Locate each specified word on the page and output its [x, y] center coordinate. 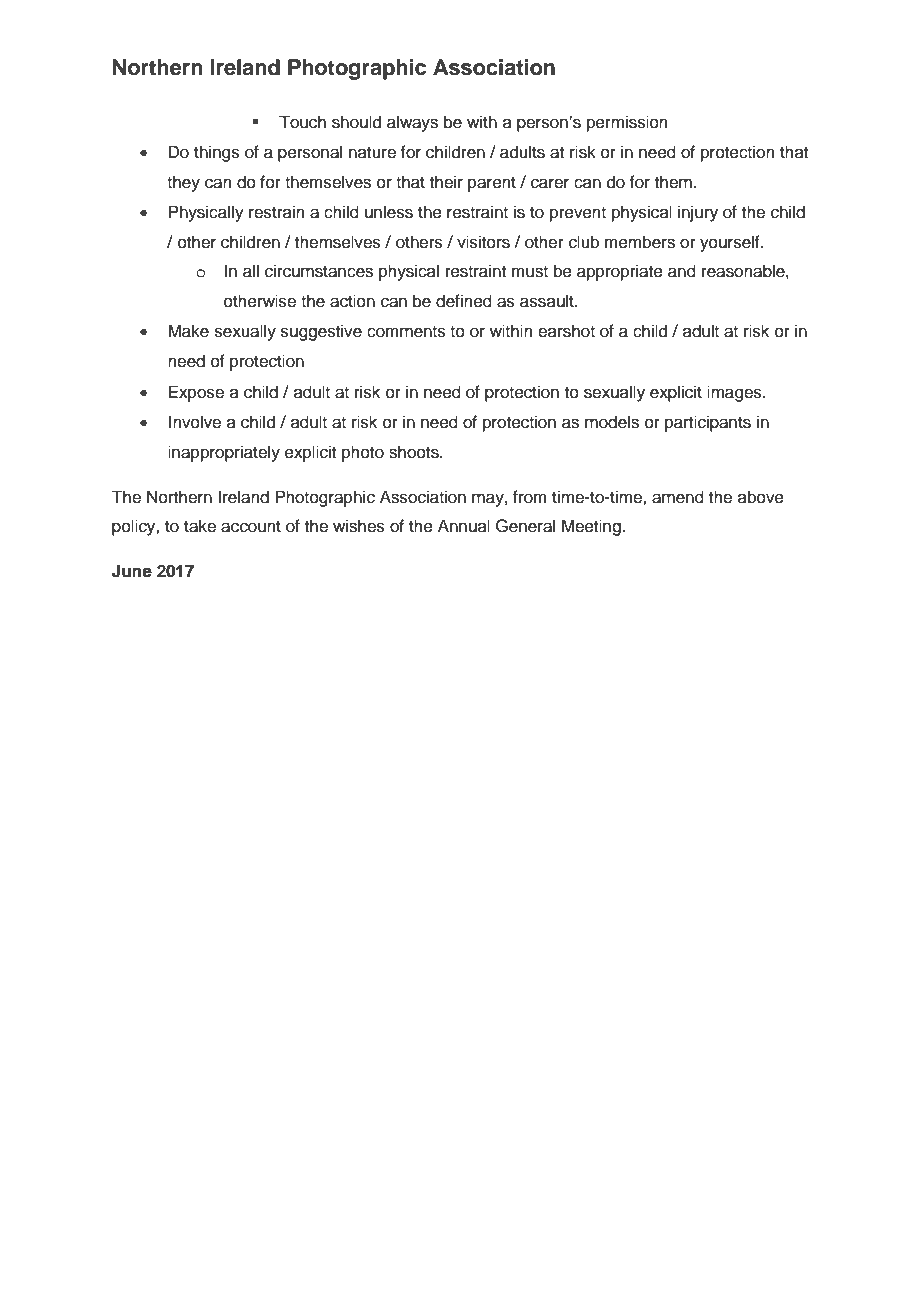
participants [708, 423]
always [412, 123]
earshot [566, 331]
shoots [415, 452]
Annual [464, 526]
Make [188, 331]
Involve [195, 422]
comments [406, 332]
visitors [483, 242]
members [640, 242]
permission [627, 123]
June [132, 571]
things [217, 153]
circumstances [319, 271]
